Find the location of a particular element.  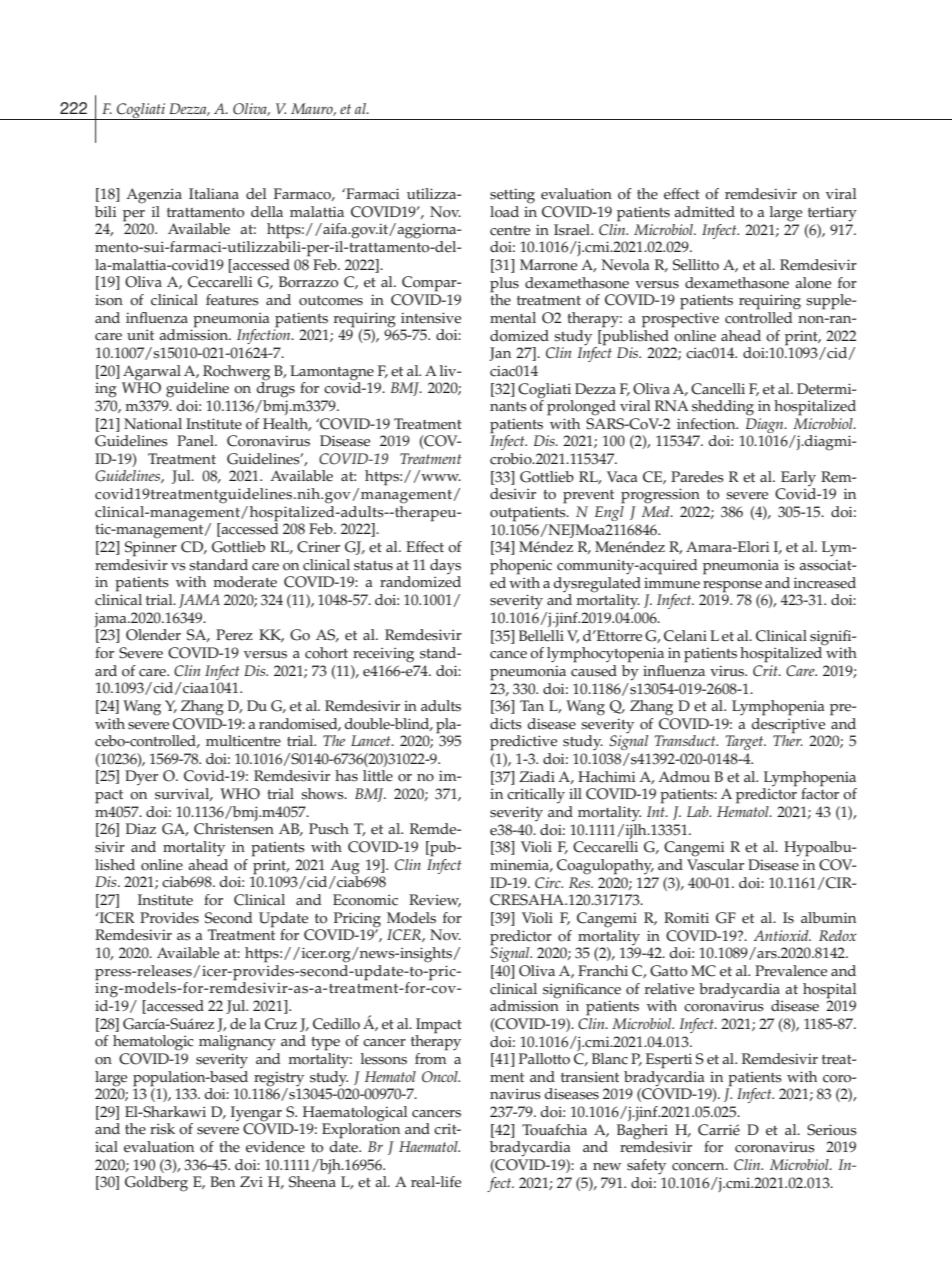

Christensen is located at coordinates (234, 829).
